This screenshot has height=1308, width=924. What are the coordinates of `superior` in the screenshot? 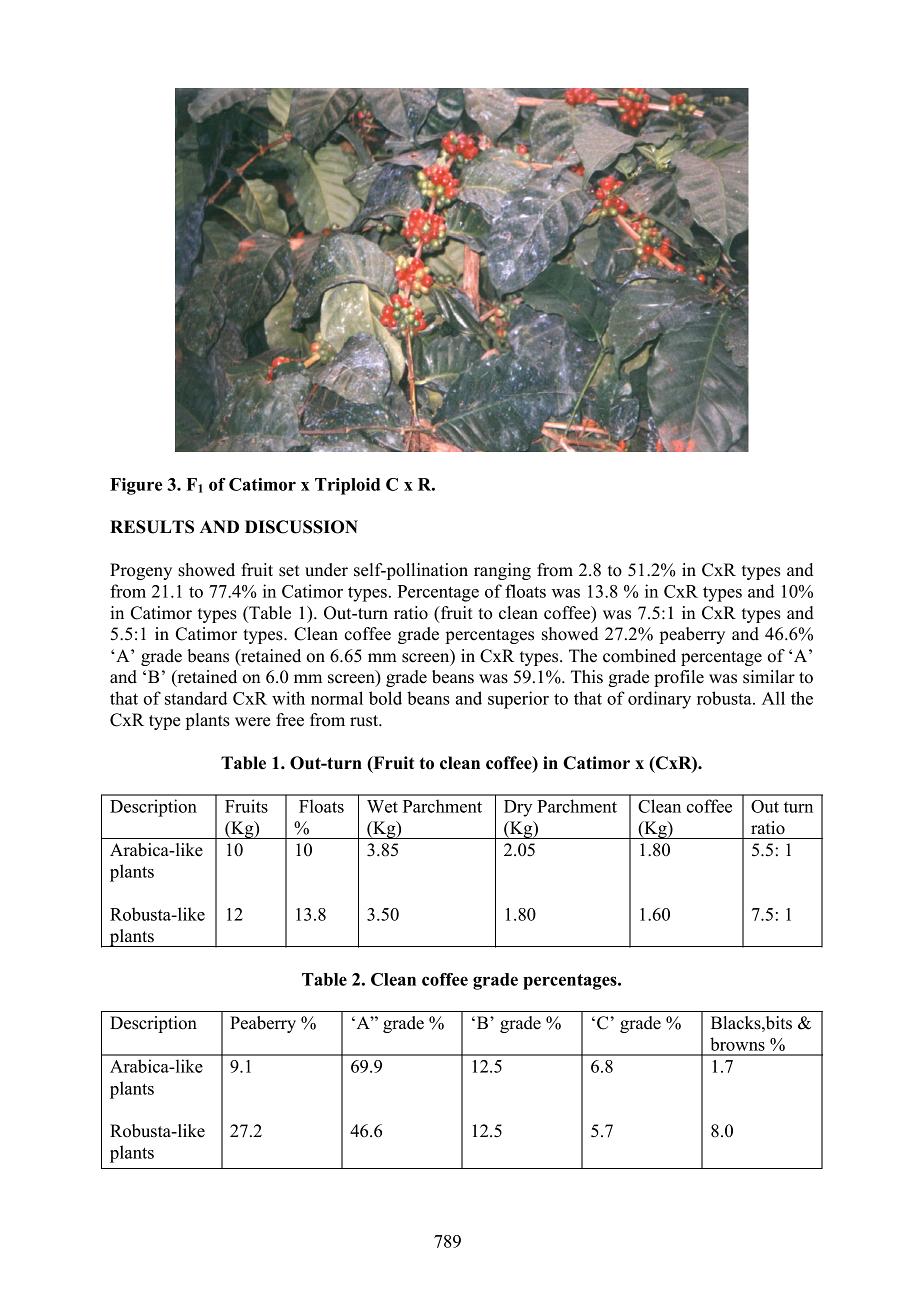 It's located at (518, 700).
